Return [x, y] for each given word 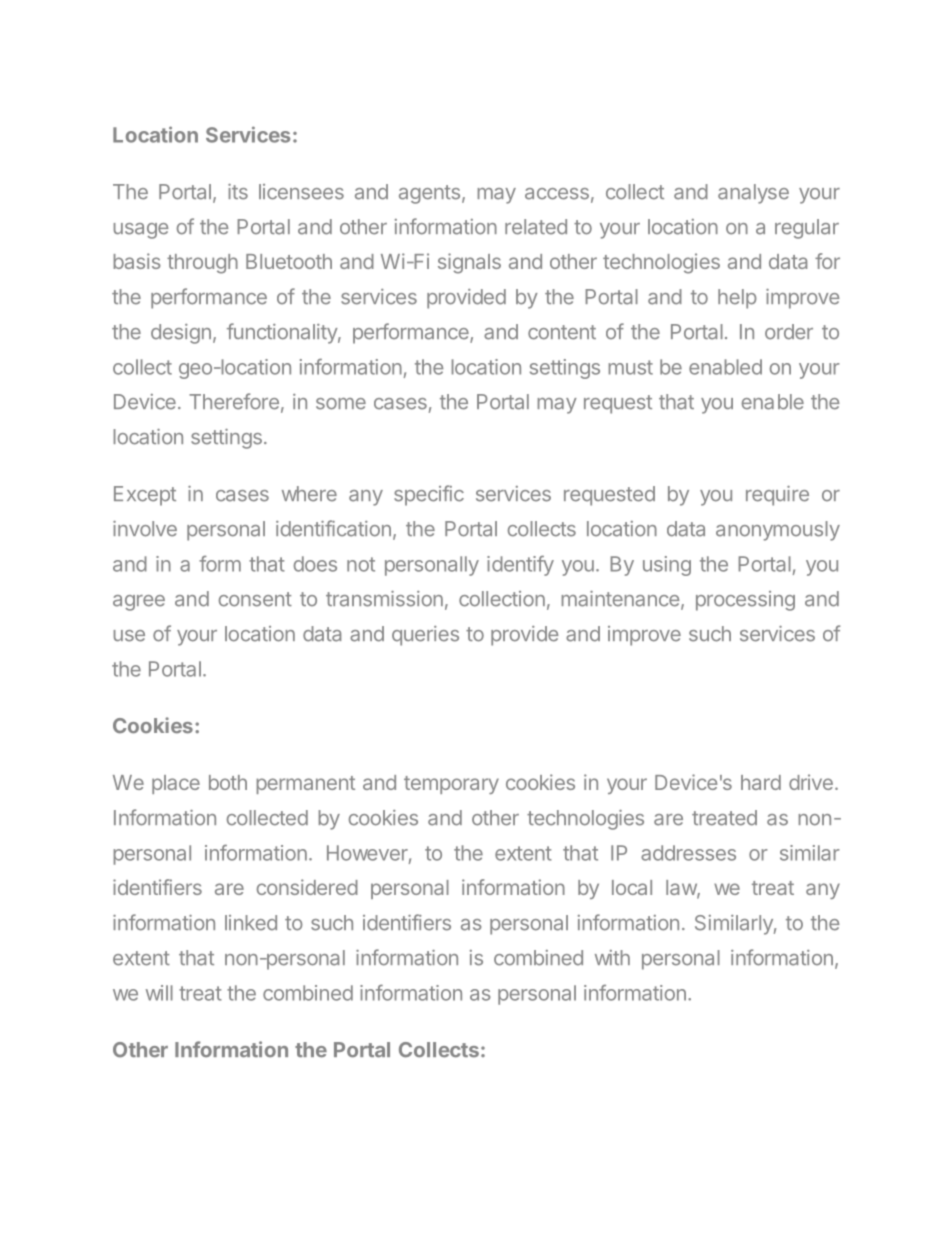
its [238, 192]
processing [745, 601]
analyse [753, 194]
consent [255, 599]
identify [520, 565]
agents [429, 194]
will [159, 993]
